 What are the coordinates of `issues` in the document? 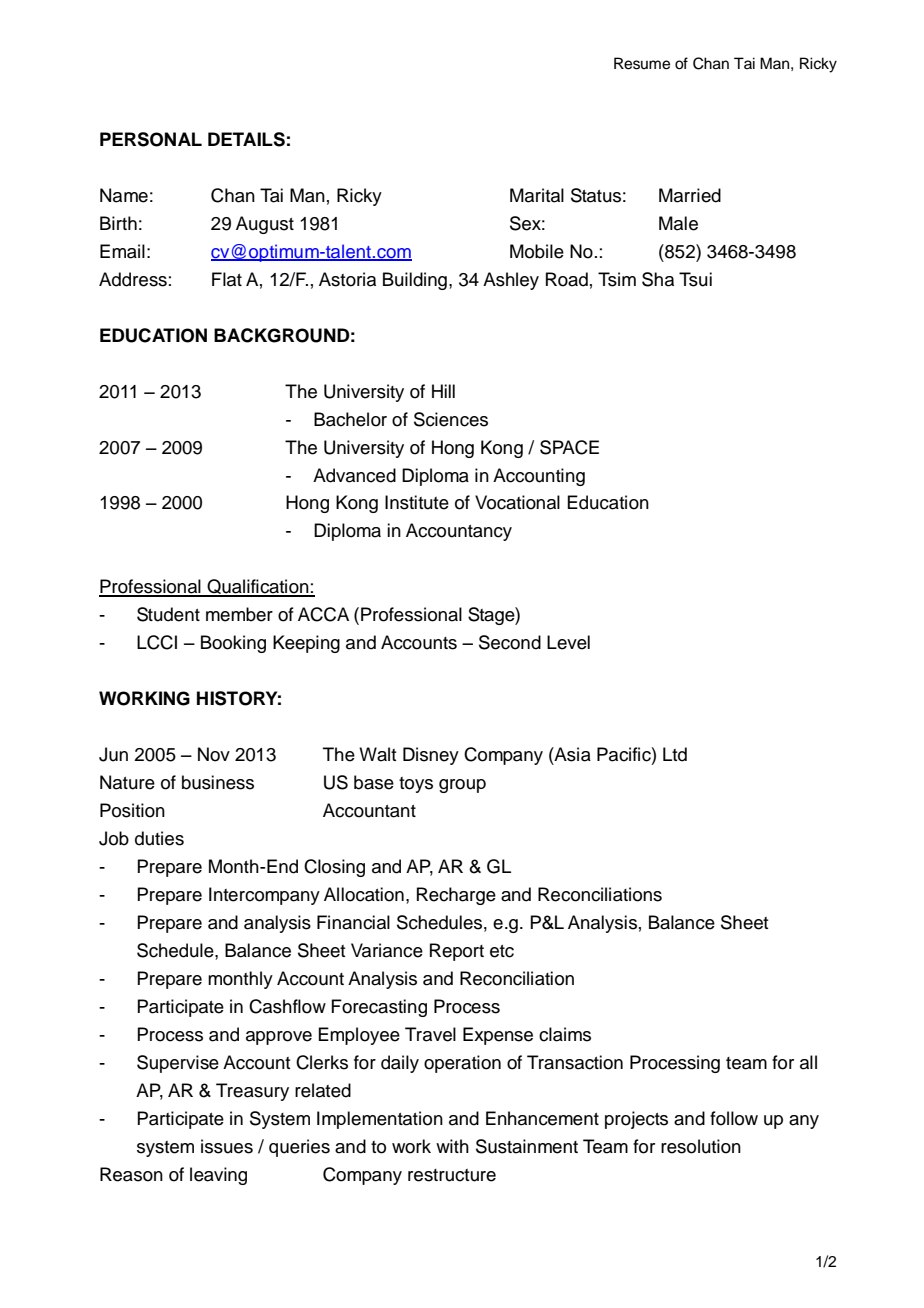 It's located at (227, 1146).
